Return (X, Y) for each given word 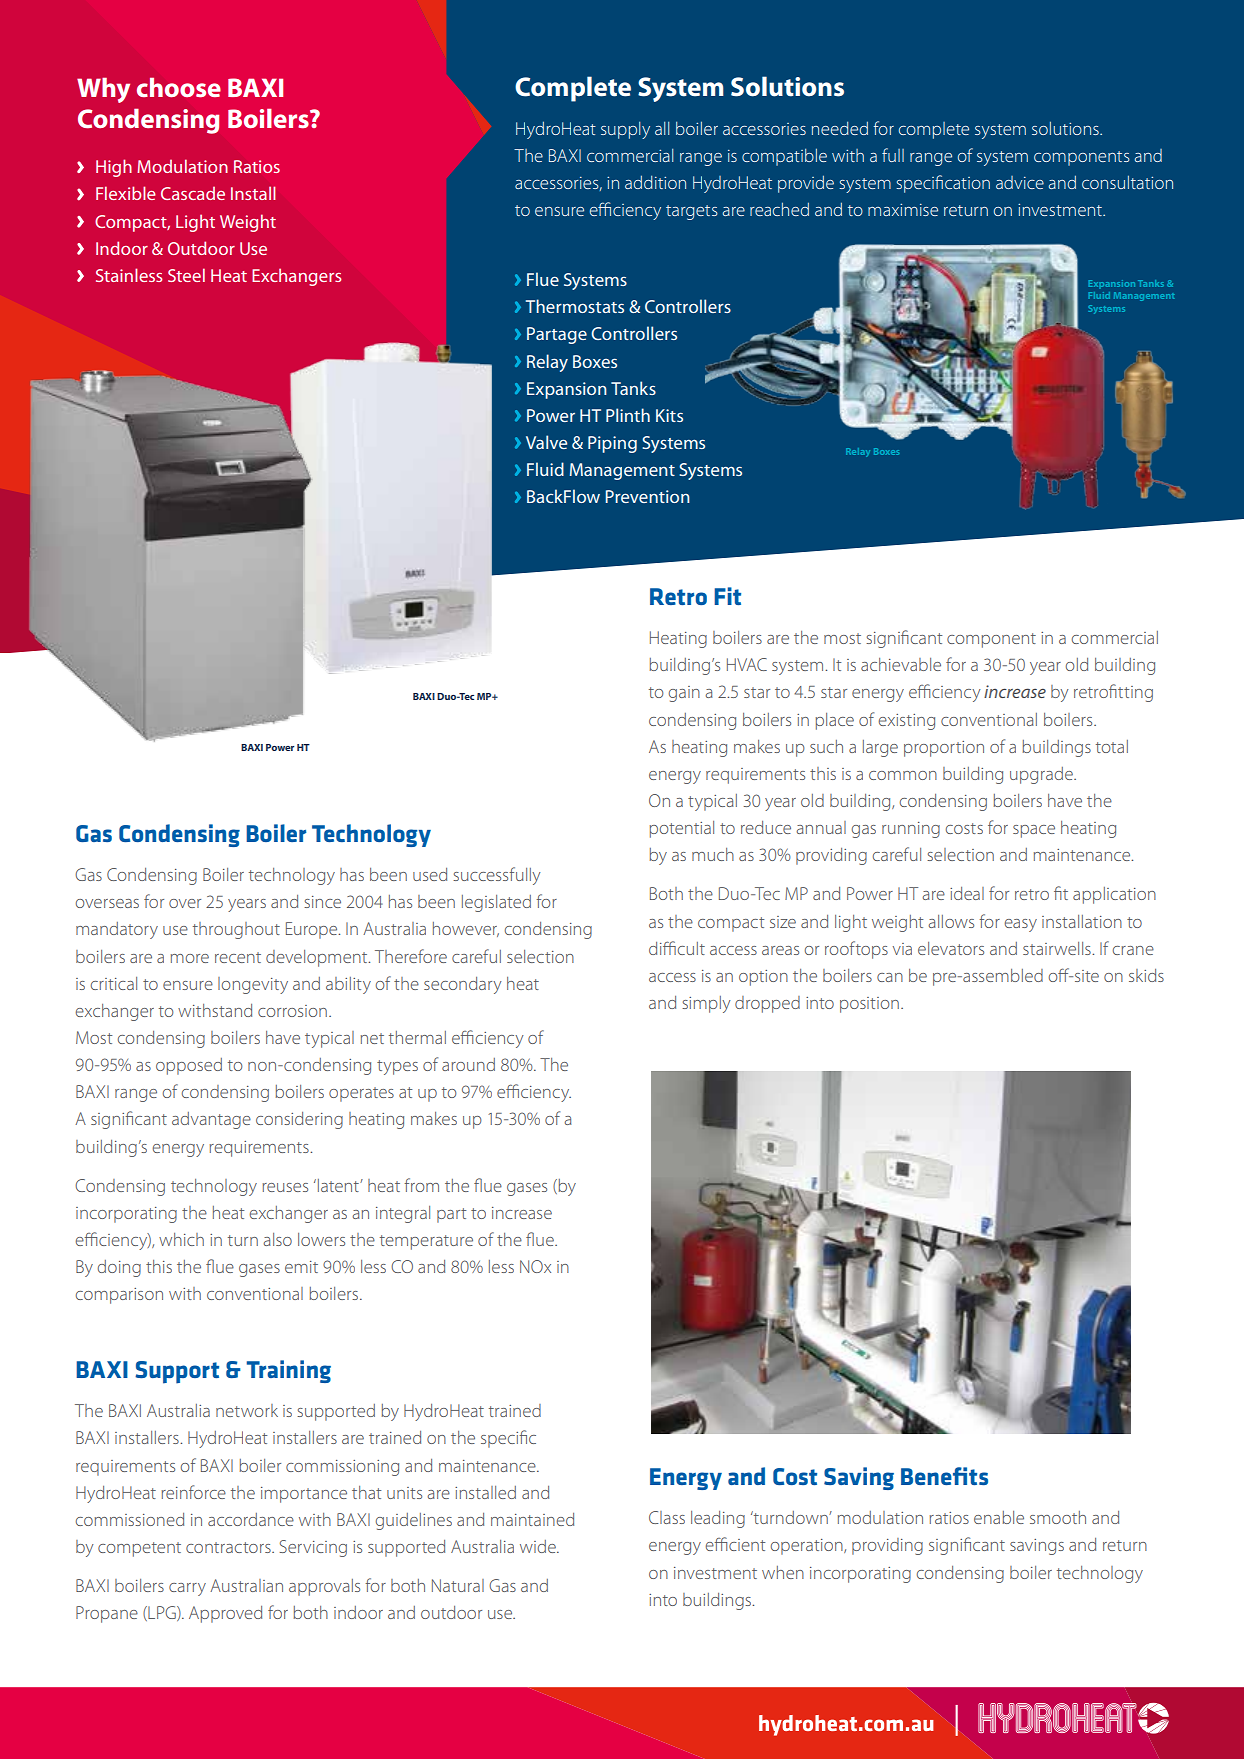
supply (625, 130)
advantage (211, 1120)
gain (684, 694)
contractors (229, 1547)
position (869, 1005)
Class (667, 1517)
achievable (901, 664)
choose (179, 88)
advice (1020, 182)
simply (706, 1004)
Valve (546, 442)
